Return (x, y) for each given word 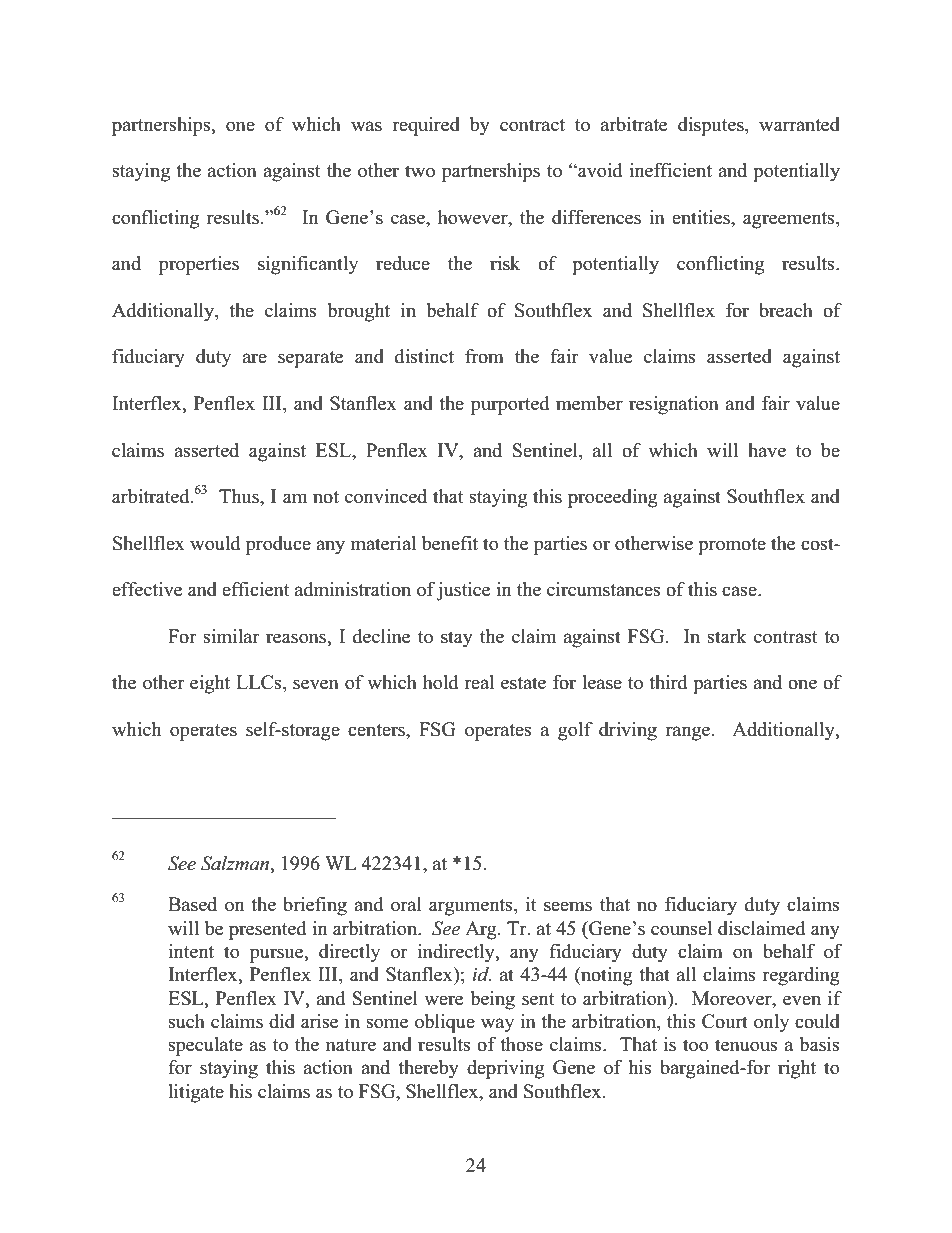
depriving (505, 1069)
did (282, 1021)
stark (727, 636)
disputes (712, 126)
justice (463, 591)
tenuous (746, 1045)
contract (532, 125)
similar (232, 636)
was (366, 126)
